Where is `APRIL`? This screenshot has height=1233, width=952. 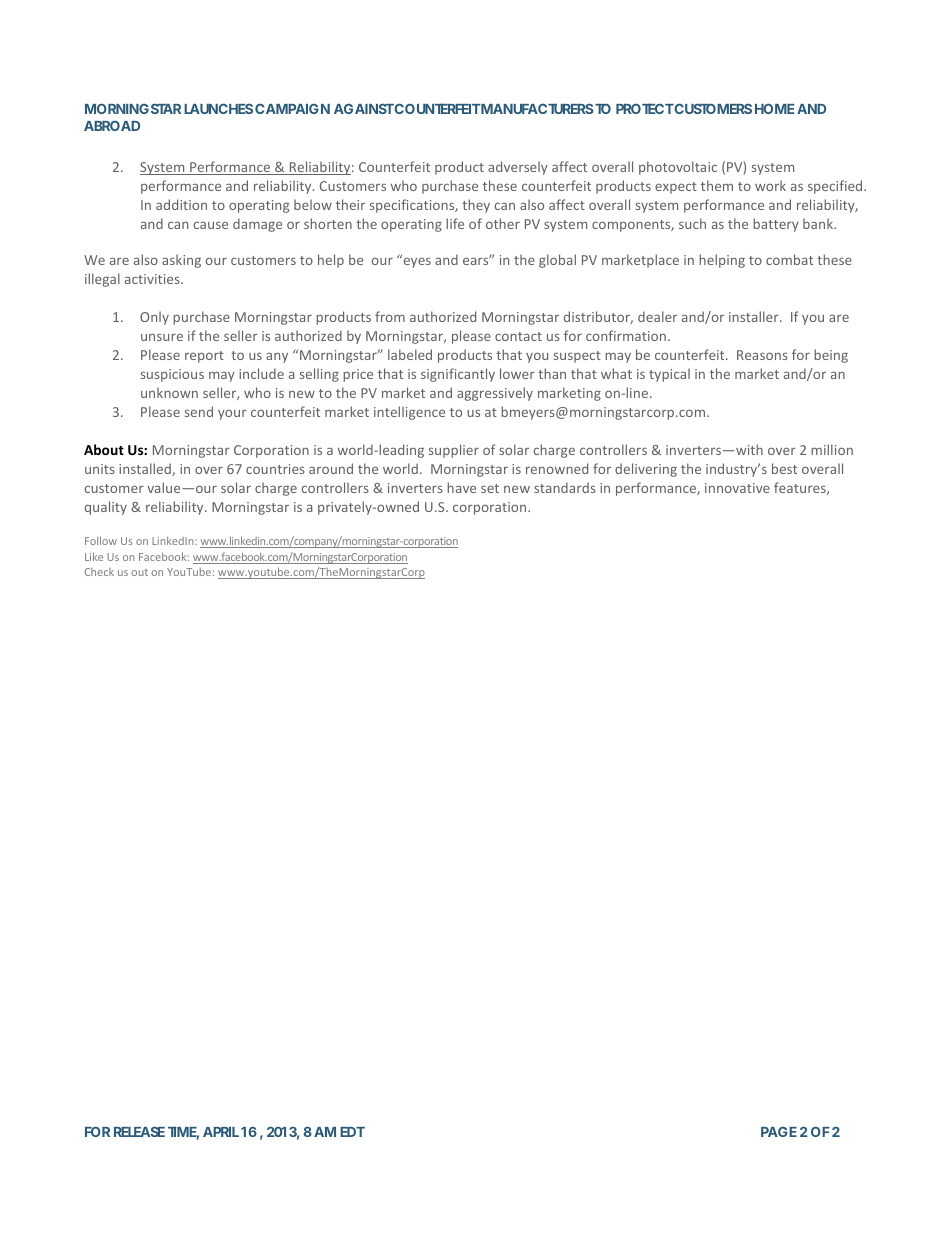
APRIL is located at coordinates (221, 1132).
